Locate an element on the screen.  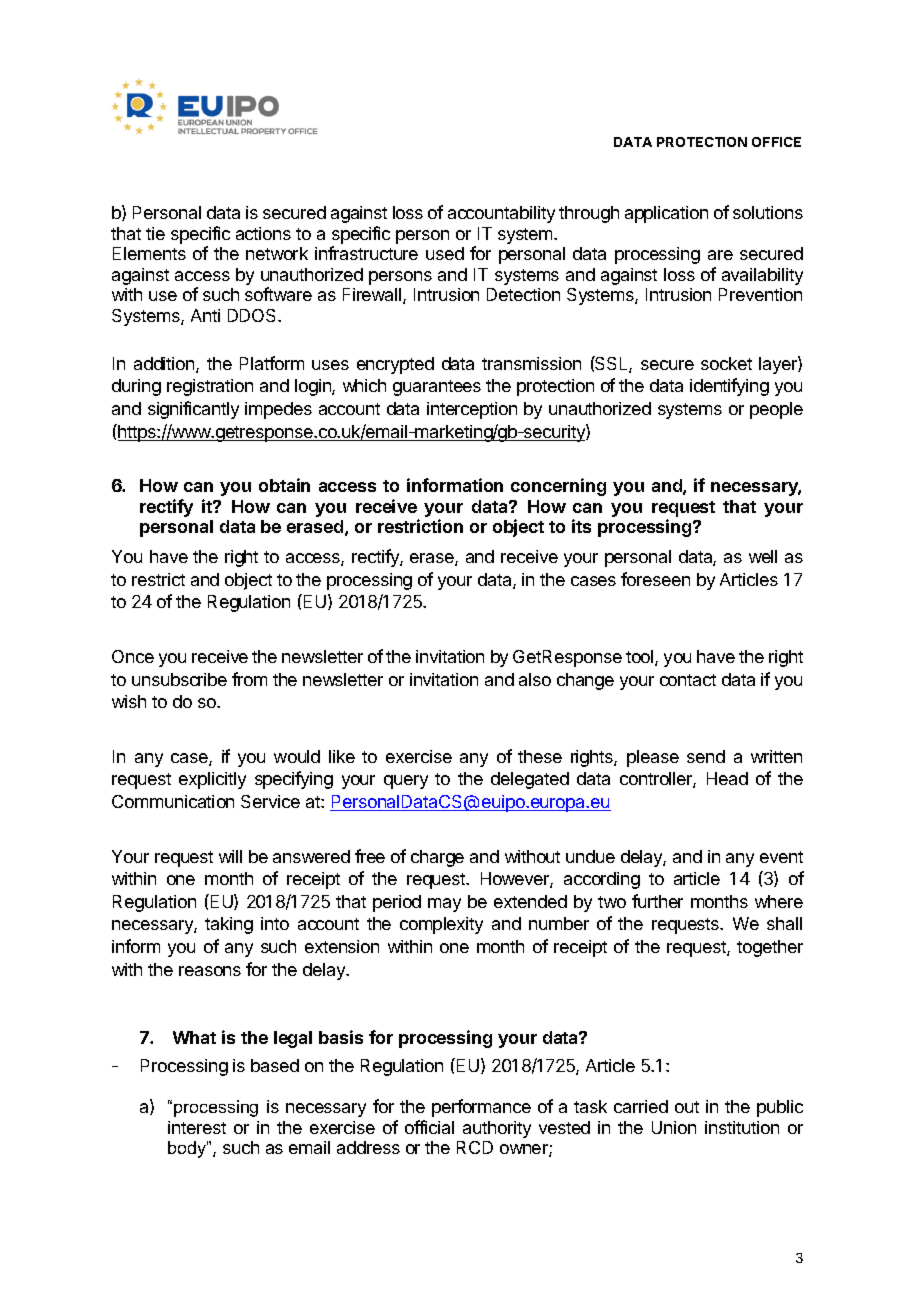
will is located at coordinates (230, 856).
